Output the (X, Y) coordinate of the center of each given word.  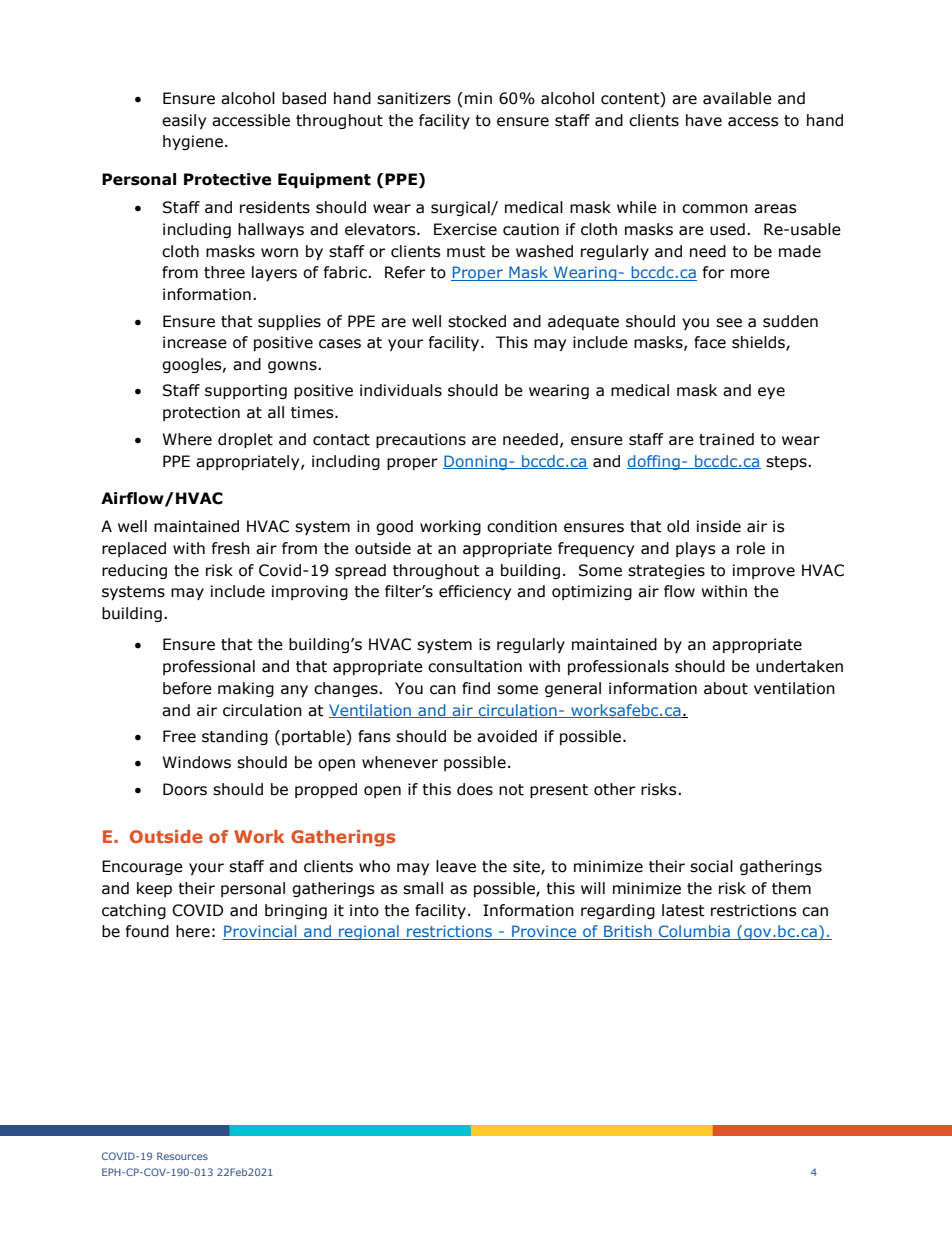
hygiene (193, 142)
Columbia (694, 932)
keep (154, 889)
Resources (182, 1156)
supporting (246, 391)
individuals (401, 390)
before (187, 688)
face (710, 342)
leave (456, 866)
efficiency (475, 592)
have (704, 120)
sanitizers (414, 98)
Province (544, 932)
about (726, 688)
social (711, 866)
